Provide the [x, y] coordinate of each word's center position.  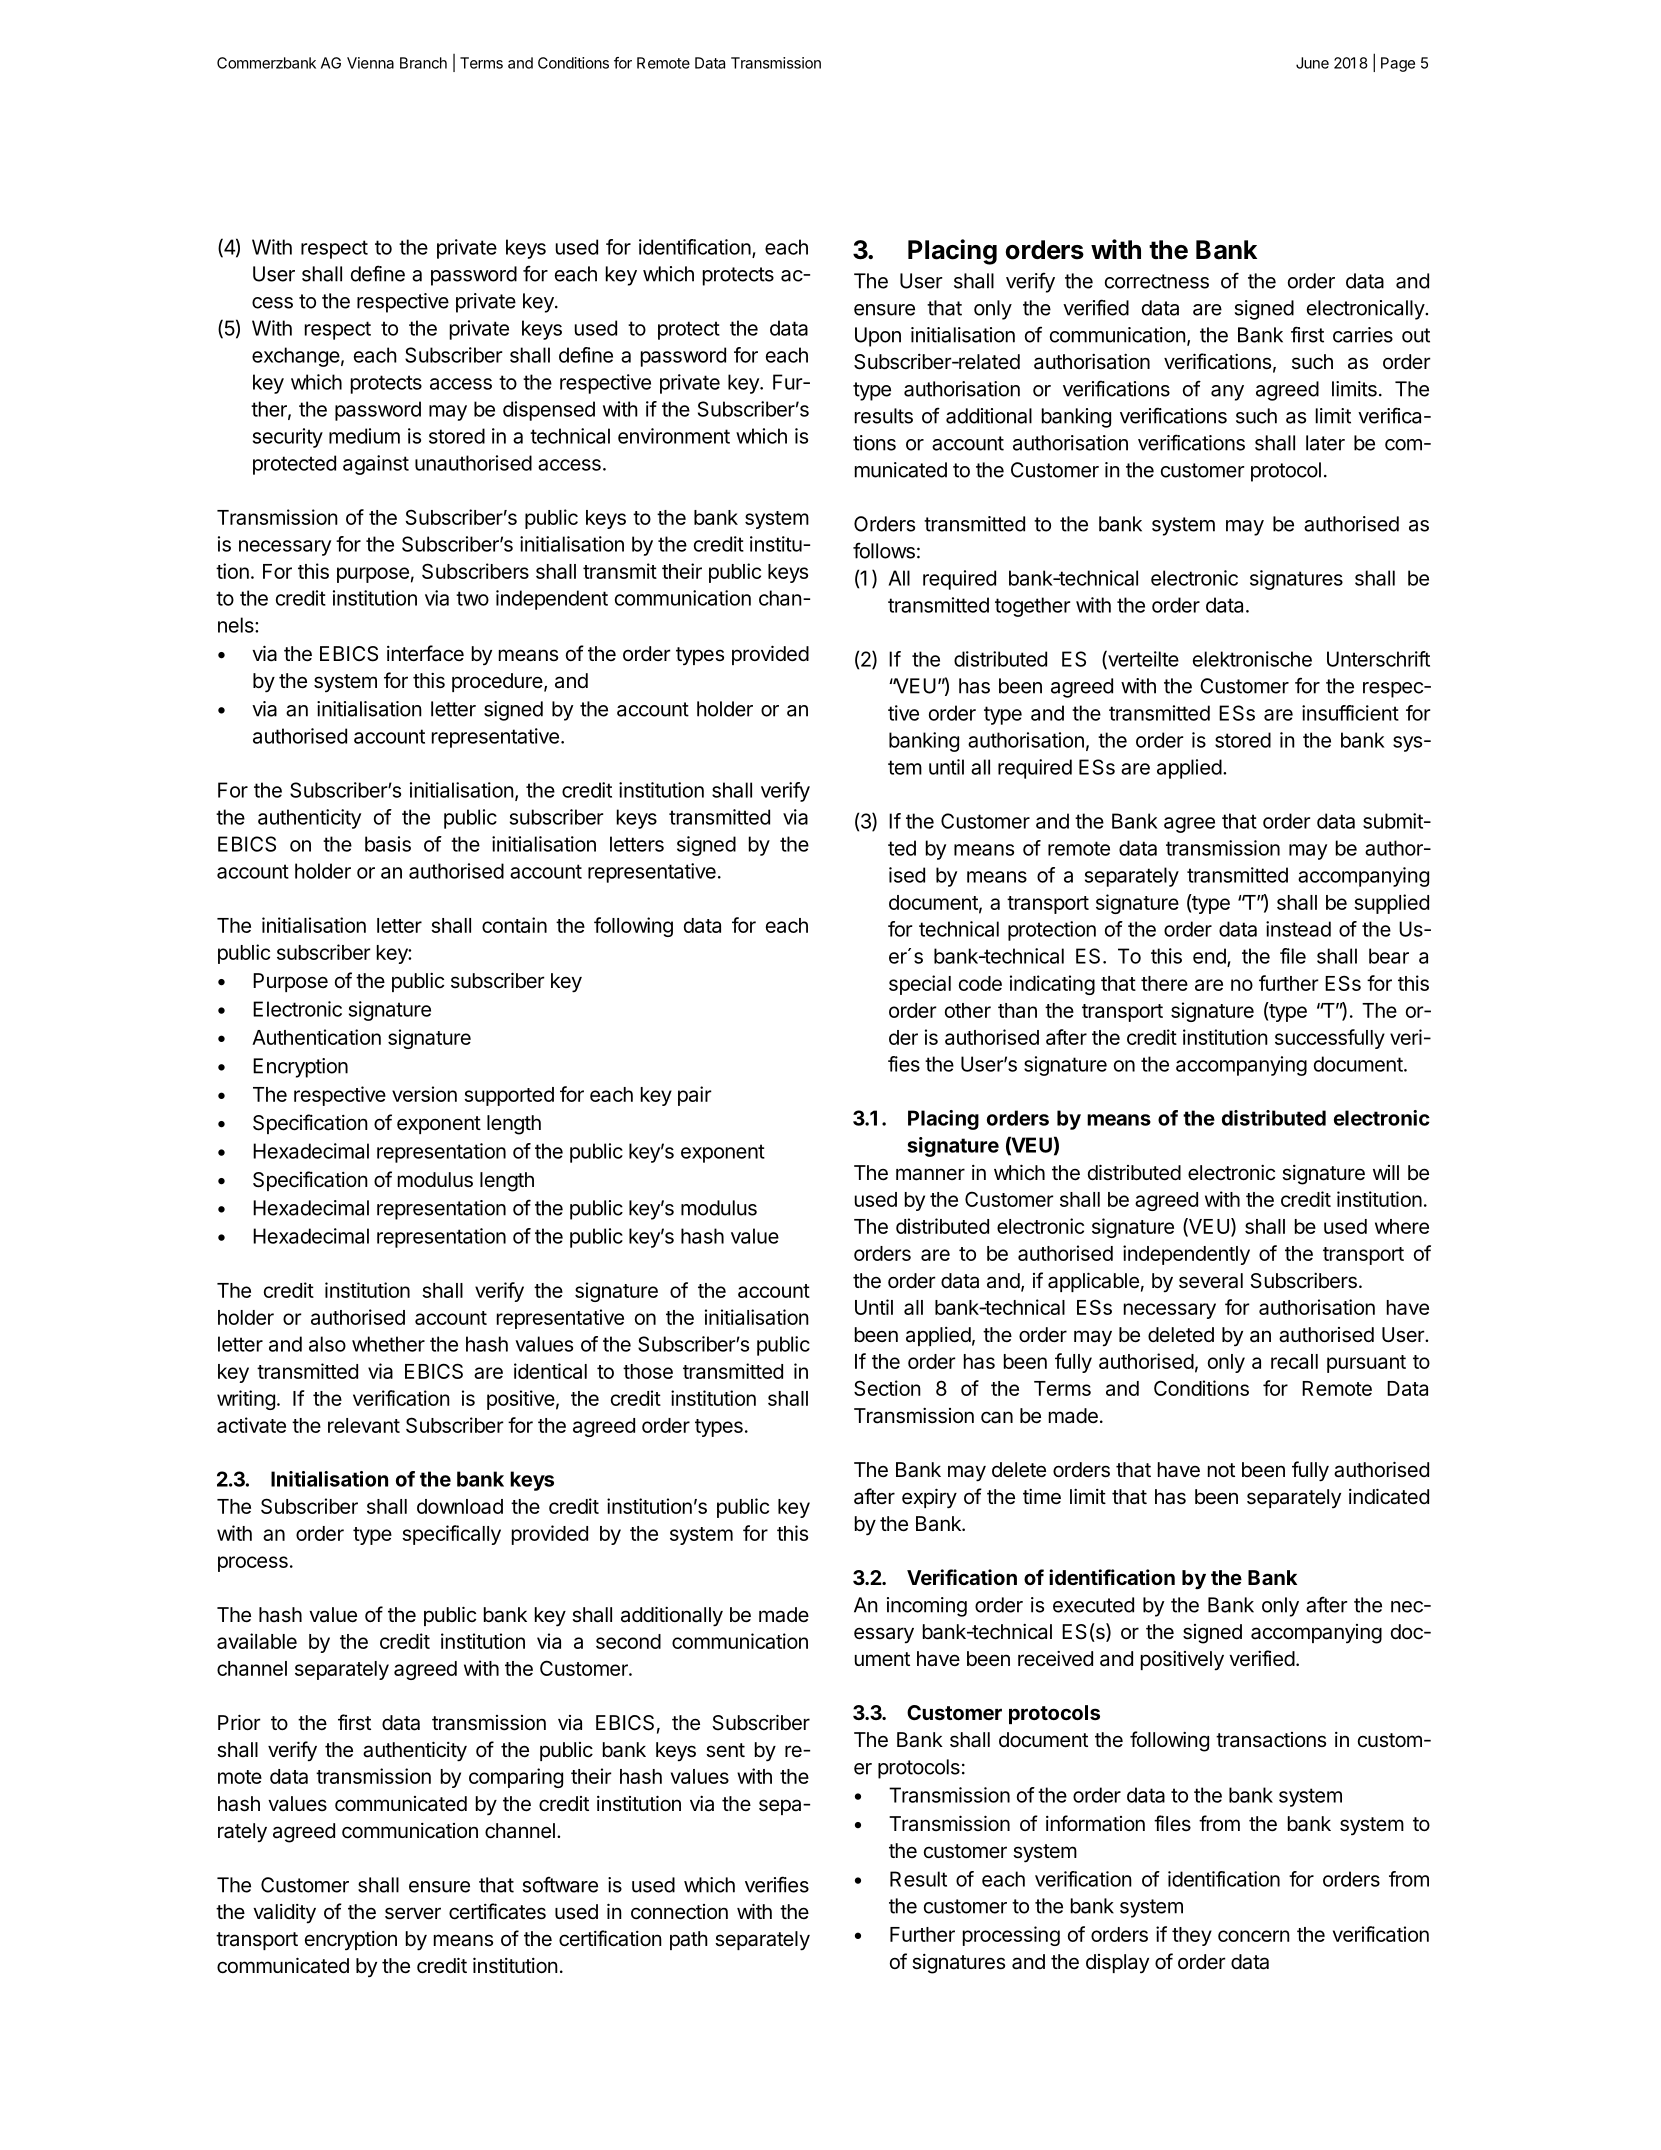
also [327, 1344]
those [648, 1371]
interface [425, 653]
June [1312, 63]
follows [884, 550]
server [413, 1913]
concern [1254, 1936]
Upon [878, 337]
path [689, 1940]
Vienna [370, 63]
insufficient [1350, 713]
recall [1294, 1361]
